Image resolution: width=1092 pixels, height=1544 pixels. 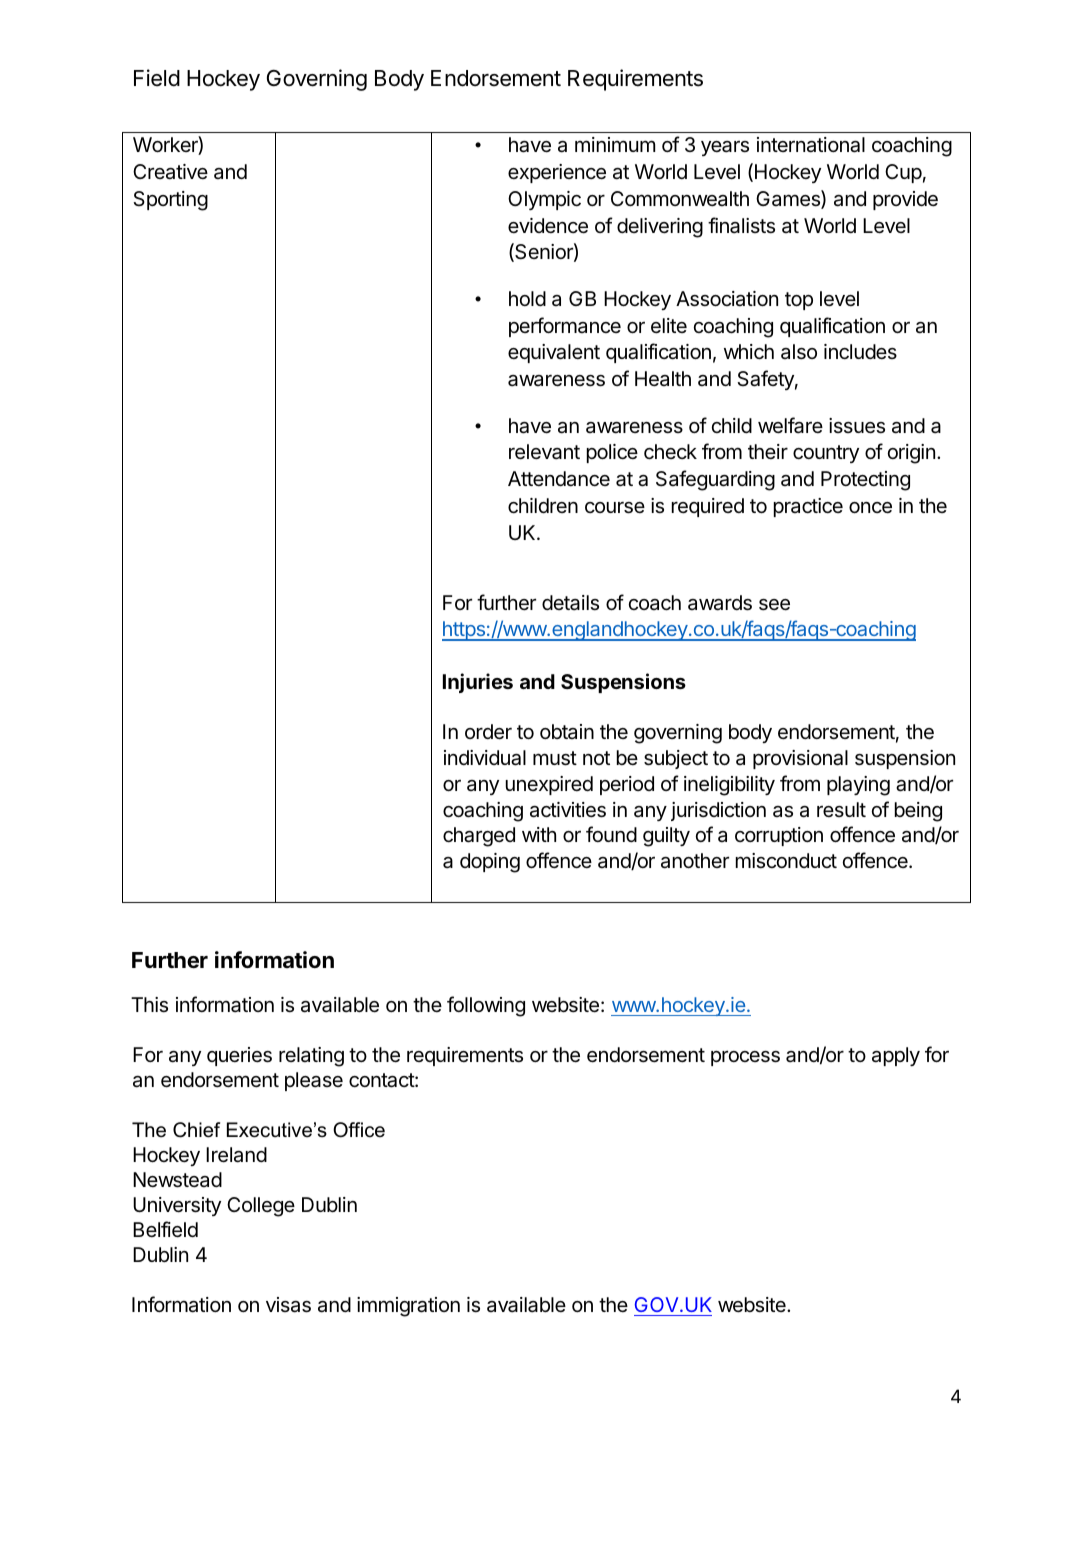 What do you see at coordinates (800, 759) in the screenshot?
I see `provisional` at bounding box center [800, 759].
